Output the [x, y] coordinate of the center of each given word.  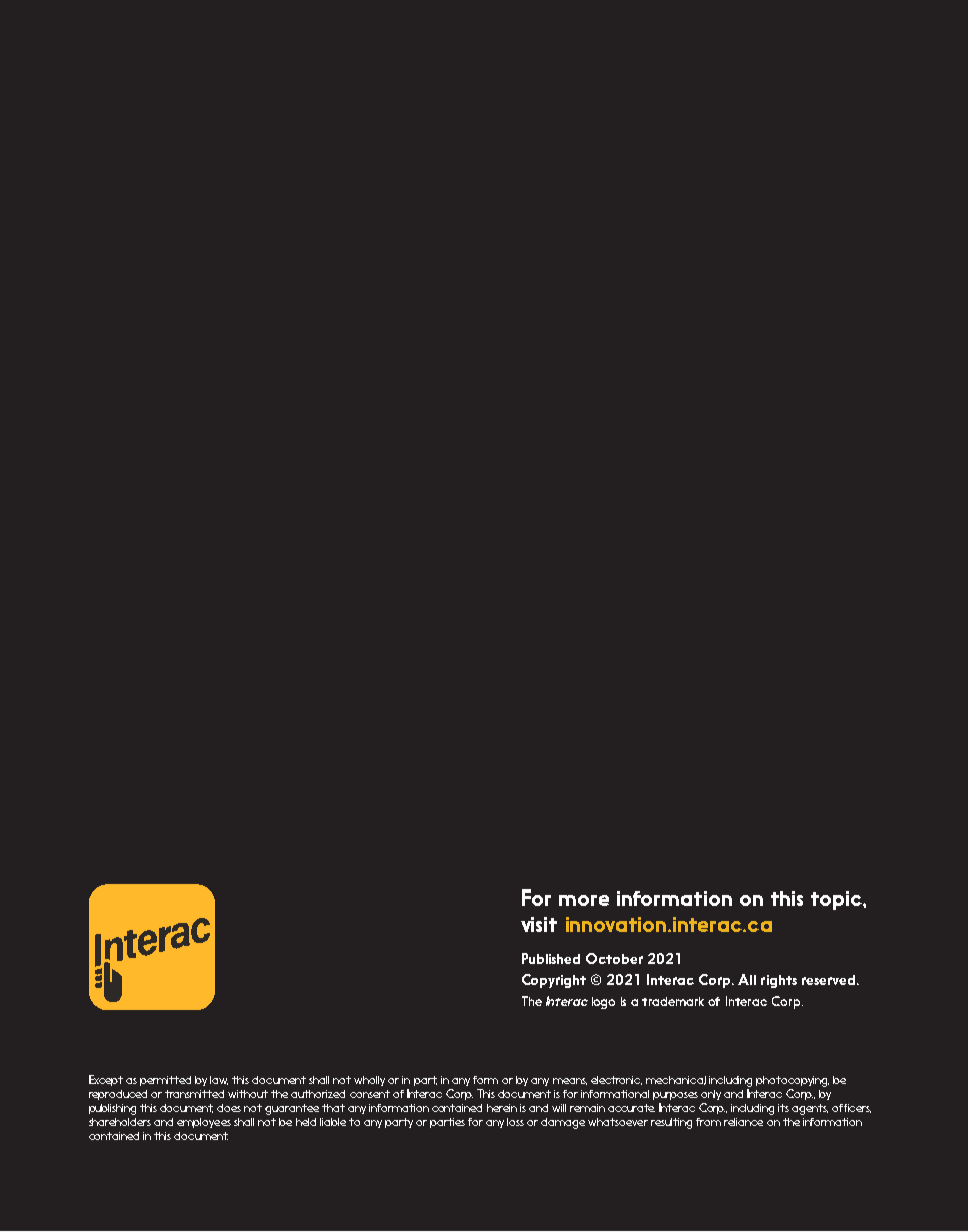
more [584, 900]
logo [603, 1003]
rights [779, 981]
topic [837, 900]
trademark [673, 1001]
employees [204, 1123]
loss [515, 1122]
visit [539, 924]
